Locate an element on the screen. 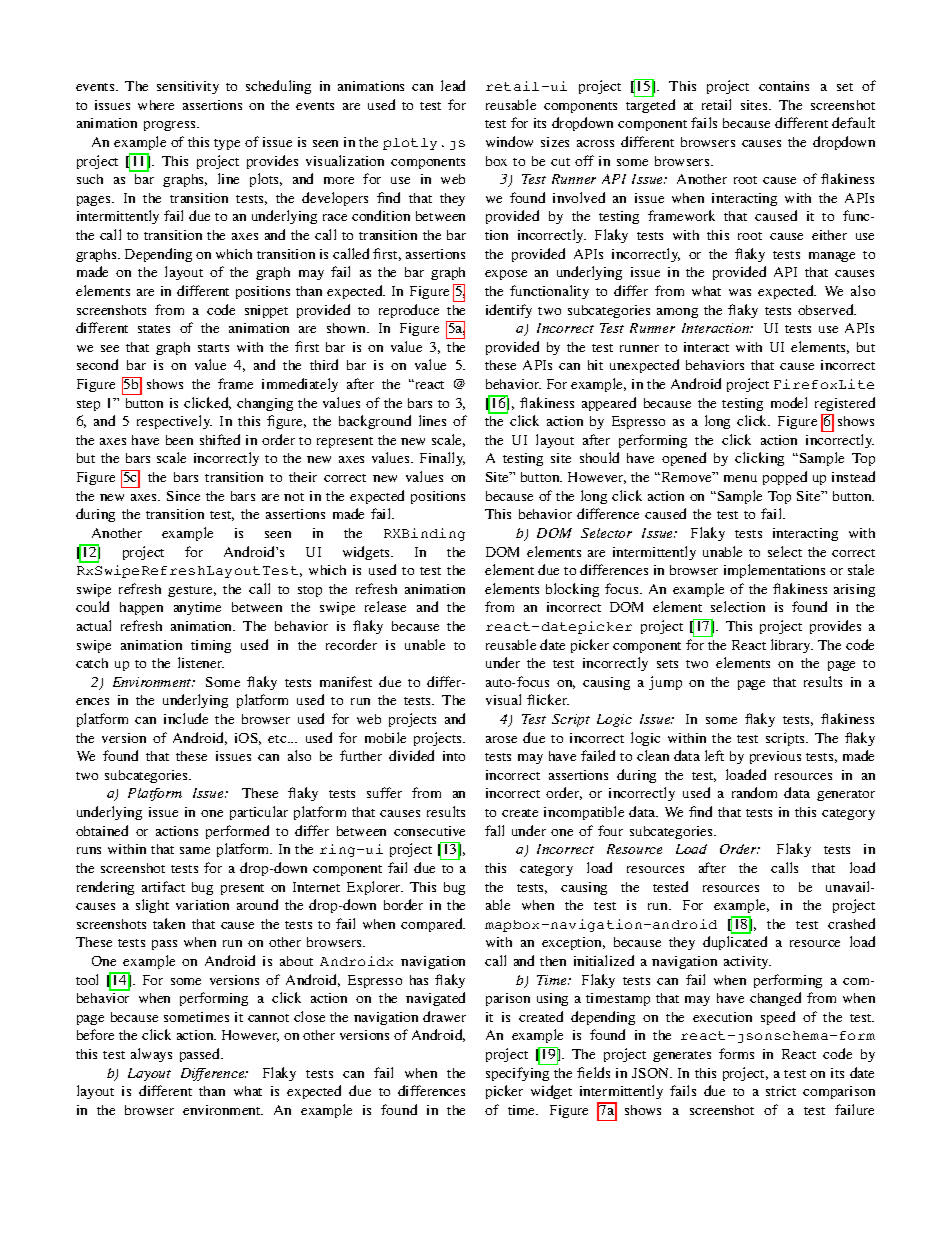  fall is located at coordinates (494, 830).
